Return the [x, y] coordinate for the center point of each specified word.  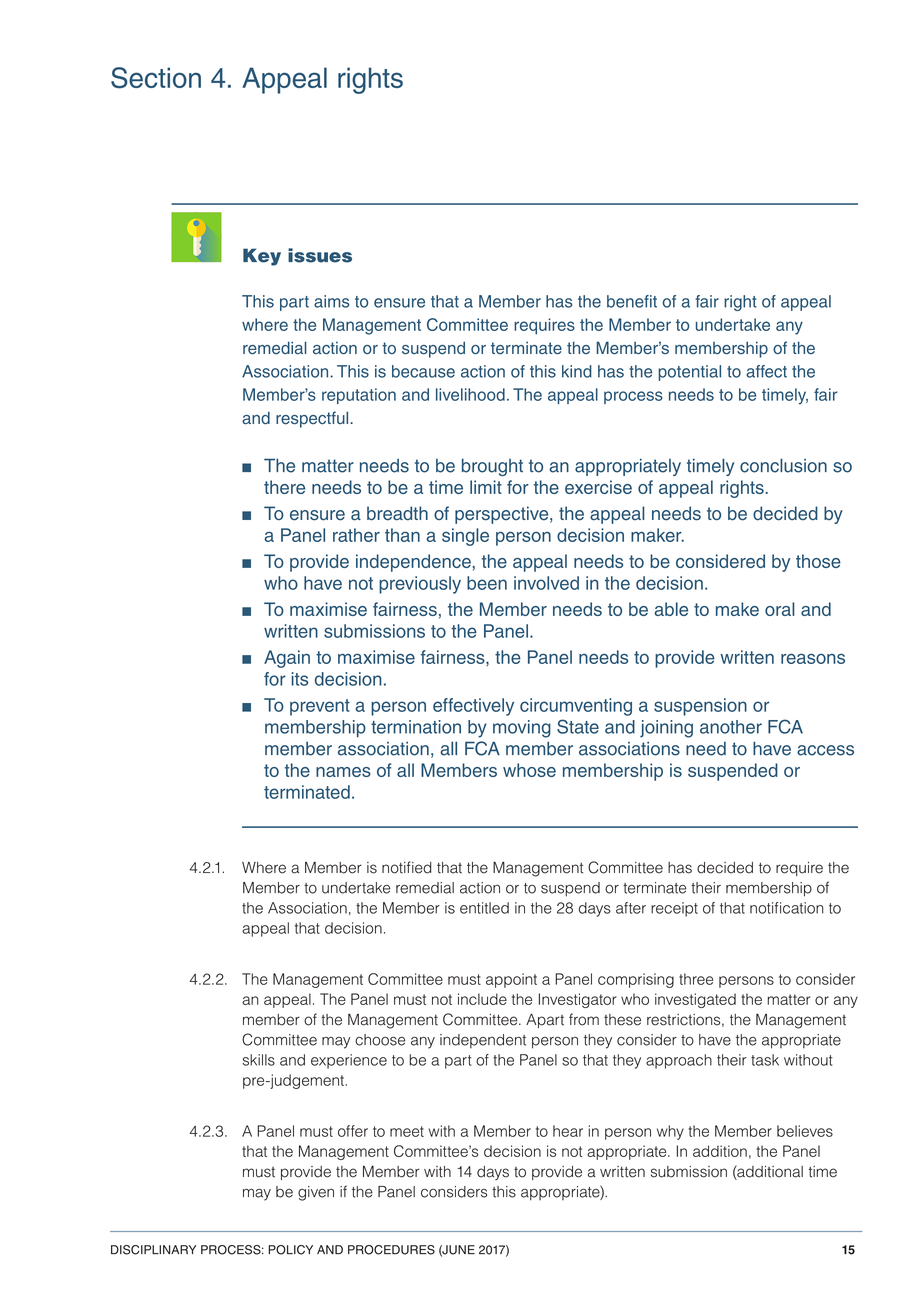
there [284, 487]
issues [320, 255]
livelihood [470, 394]
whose [529, 770]
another [731, 727]
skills [259, 1060]
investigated [695, 1000]
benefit [632, 301]
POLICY [290, 1250]
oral [780, 609]
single [465, 537]
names [343, 772]
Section [156, 78]
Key [262, 257]
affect [766, 371]
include [482, 999]
